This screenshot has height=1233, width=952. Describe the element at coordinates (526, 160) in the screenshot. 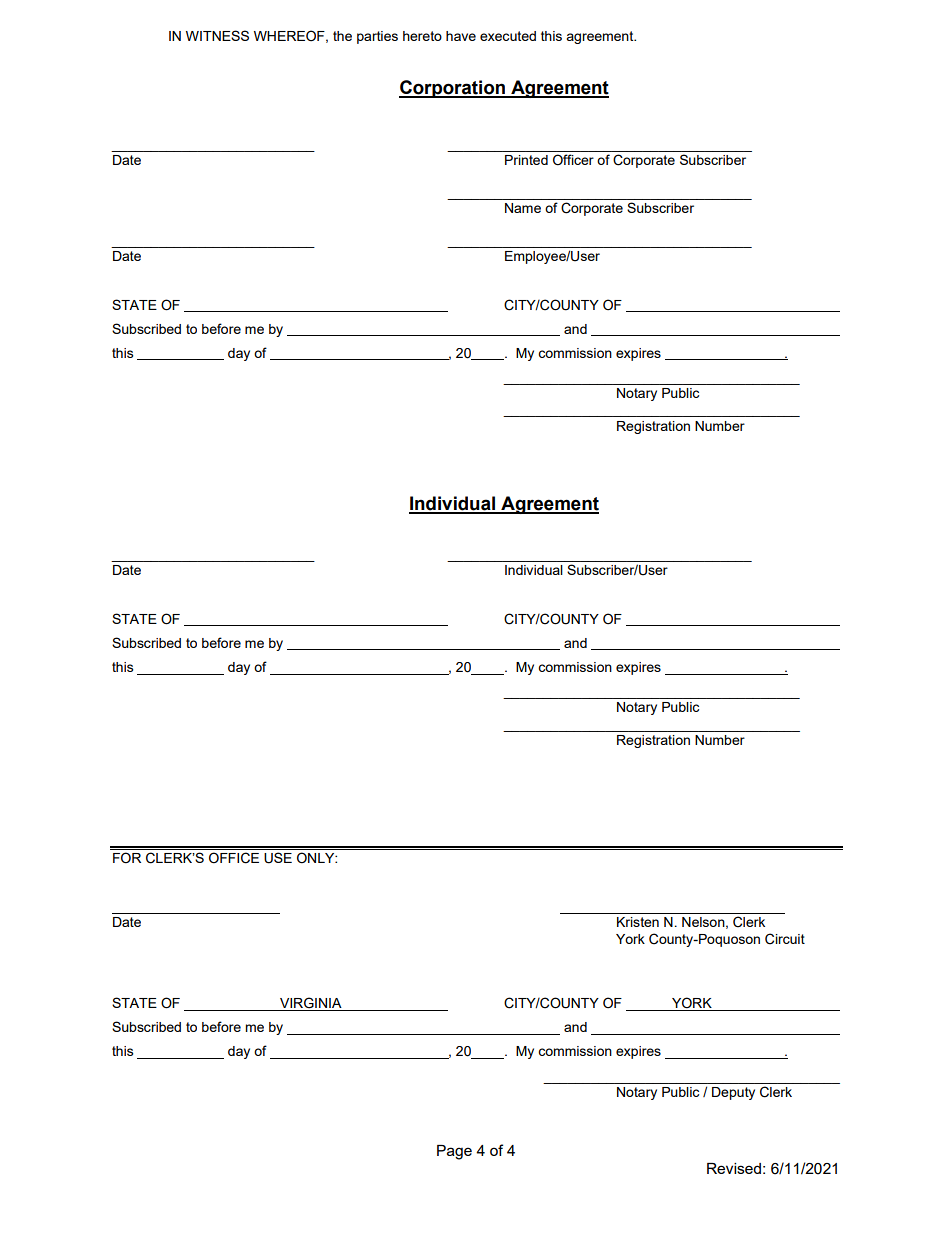

I see `Printed` at that location.
